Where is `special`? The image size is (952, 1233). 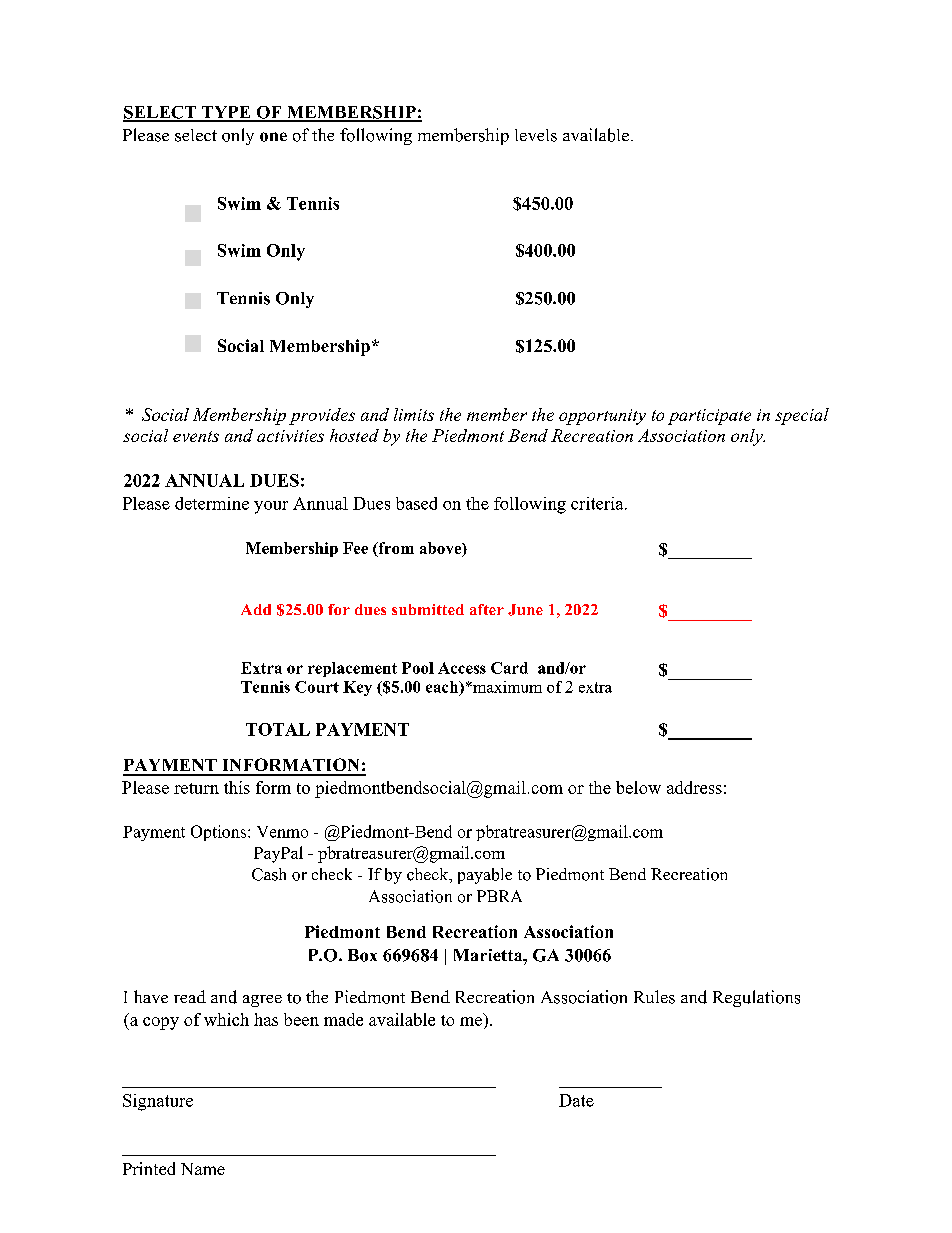 special is located at coordinates (802, 416).
